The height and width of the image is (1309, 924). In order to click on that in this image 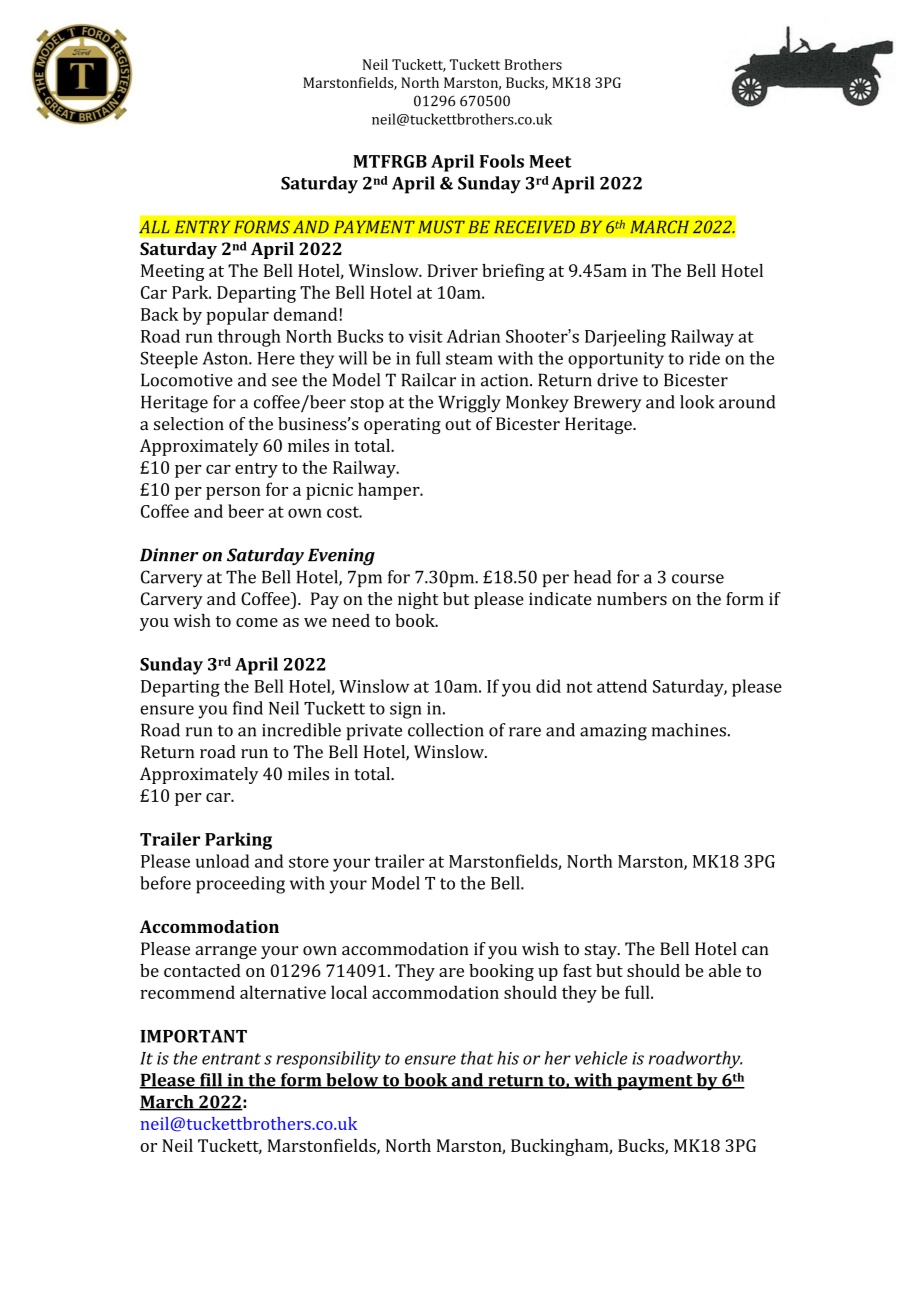, I will do `click(477, 1058)`.
